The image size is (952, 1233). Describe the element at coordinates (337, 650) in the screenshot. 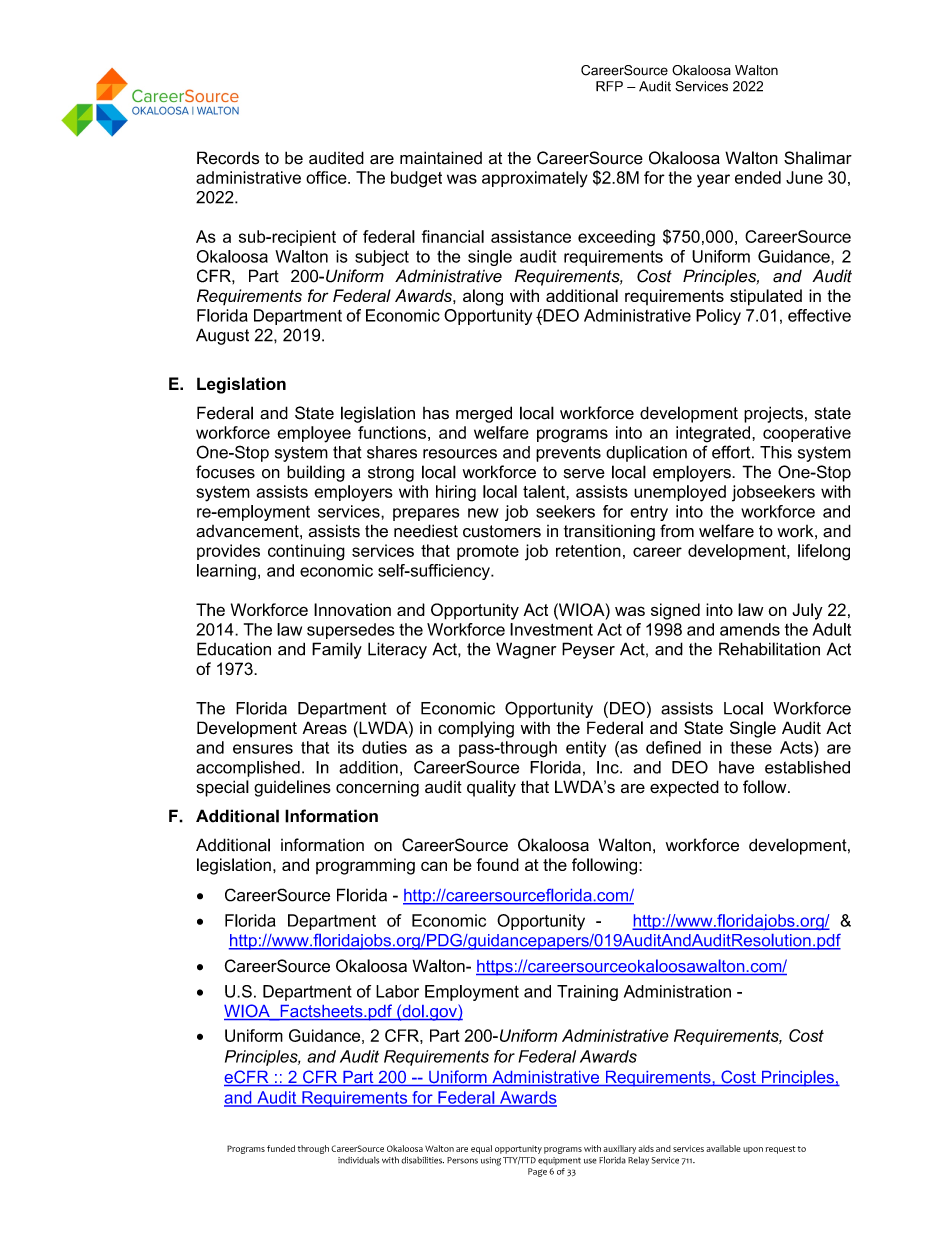

I see `Family` at that location.
